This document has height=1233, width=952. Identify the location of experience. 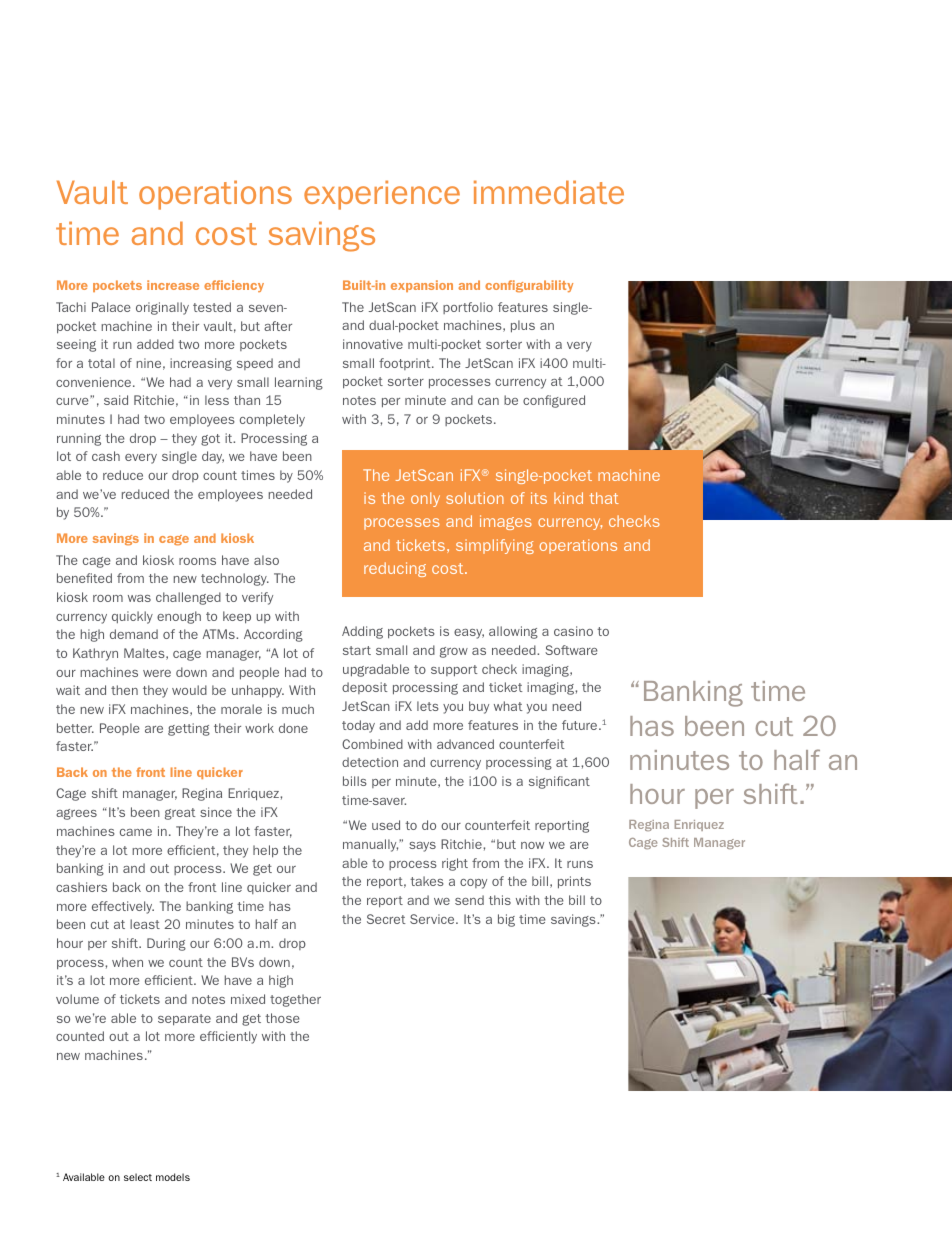
(382, 195).
